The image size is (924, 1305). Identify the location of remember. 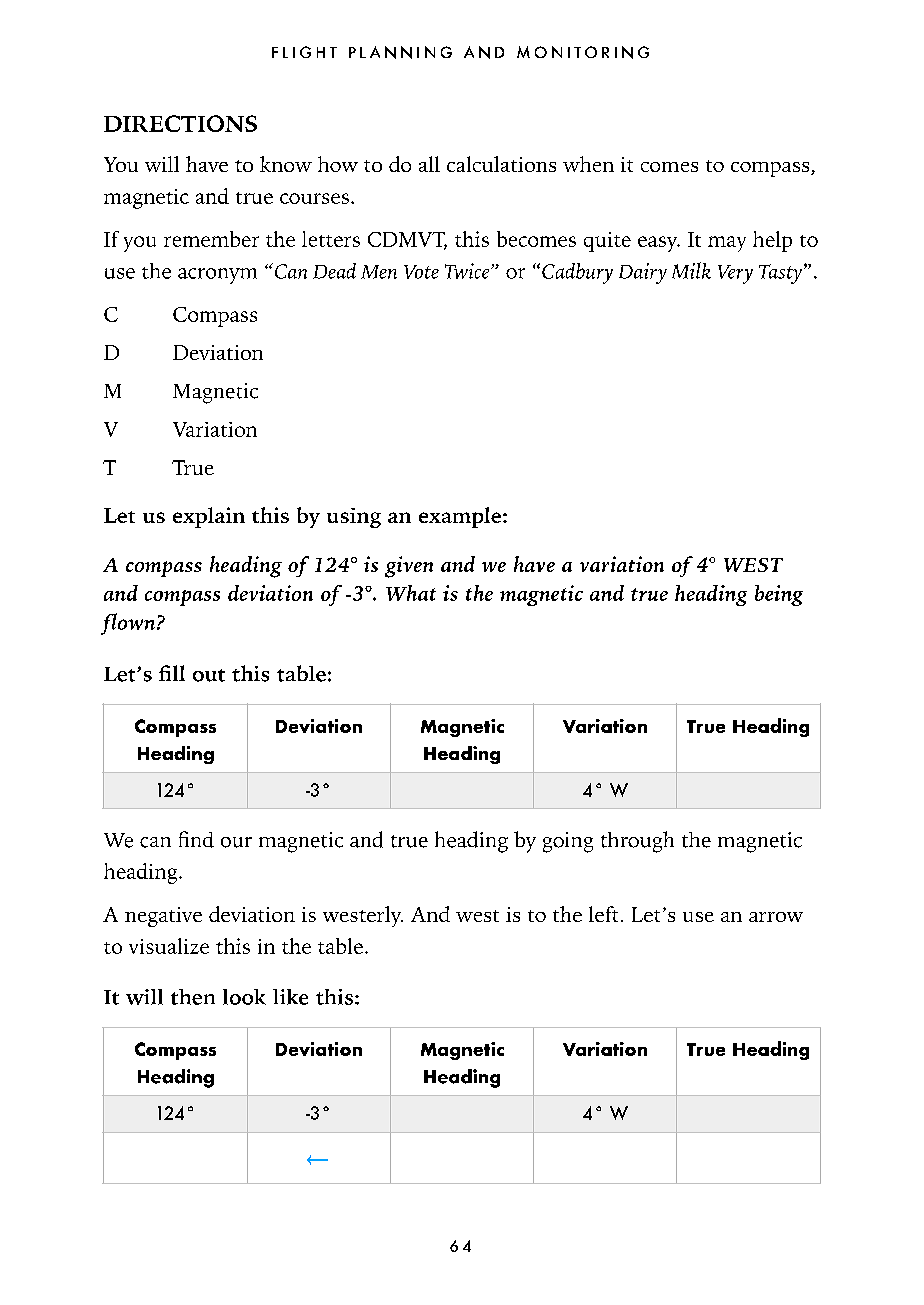
(211, 239).
